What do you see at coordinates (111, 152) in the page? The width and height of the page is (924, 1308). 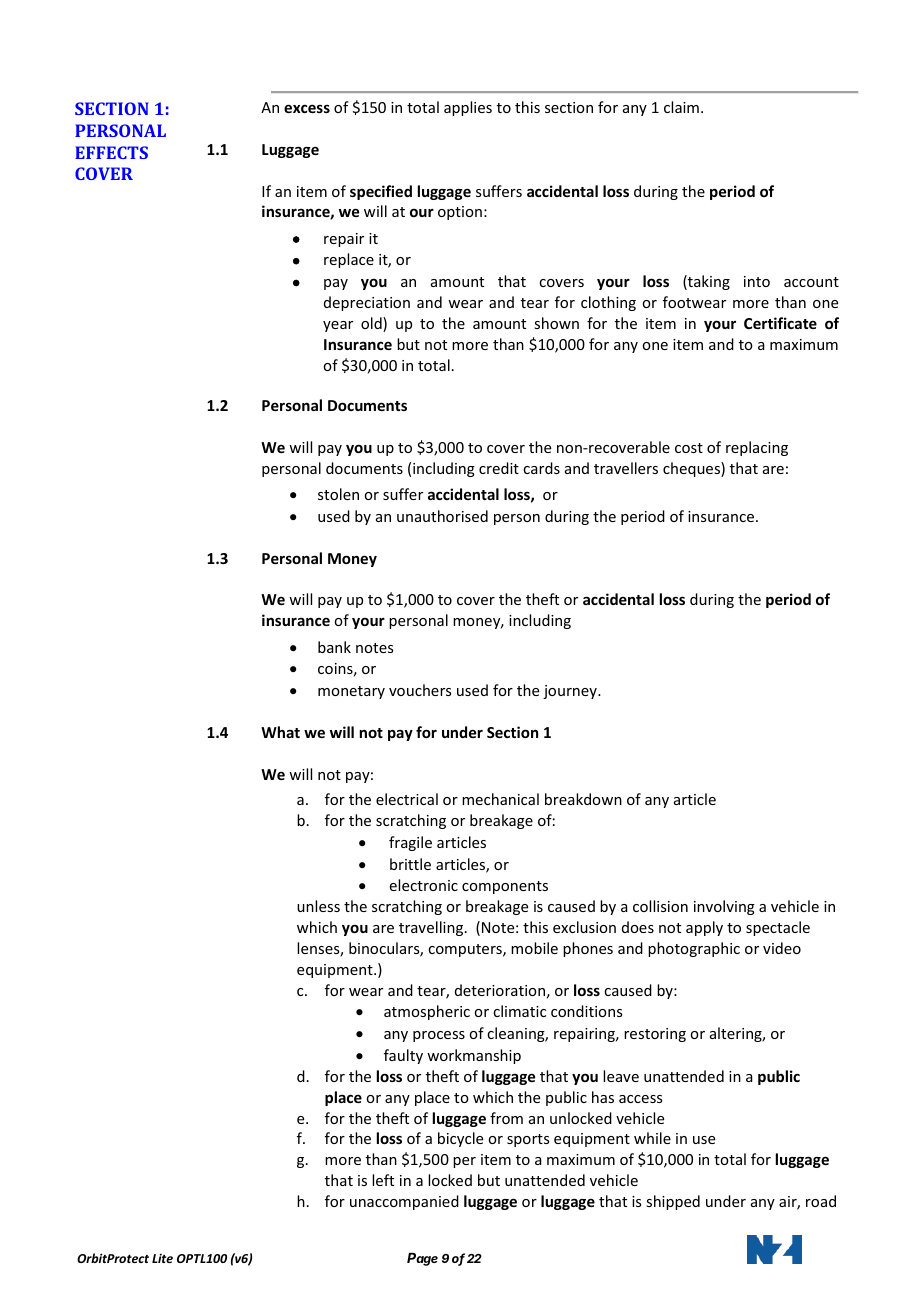 I see `EFFECTS` at bounding box center [111, 152].
